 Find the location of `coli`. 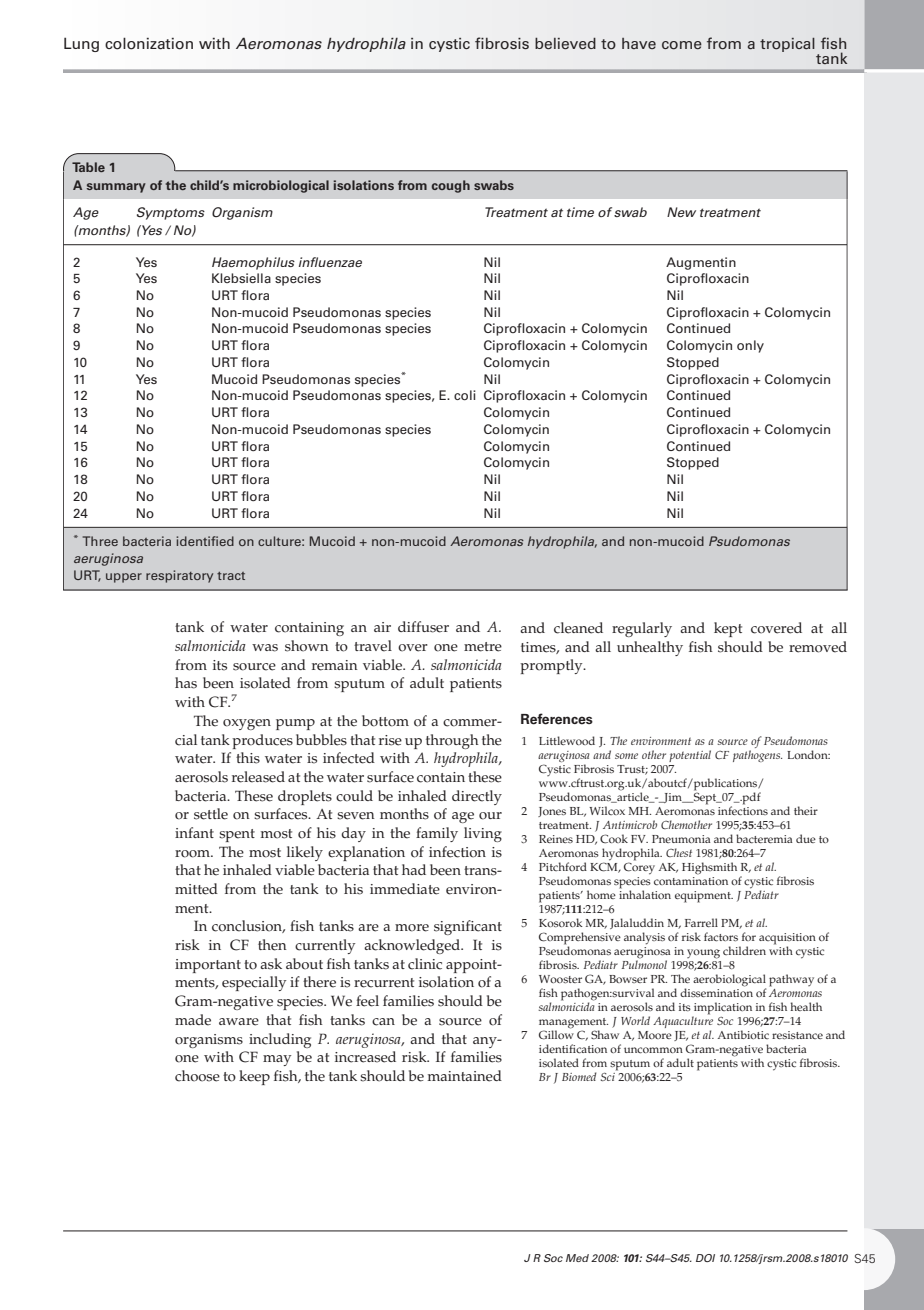

coli is located at coordinates (465, 395).
